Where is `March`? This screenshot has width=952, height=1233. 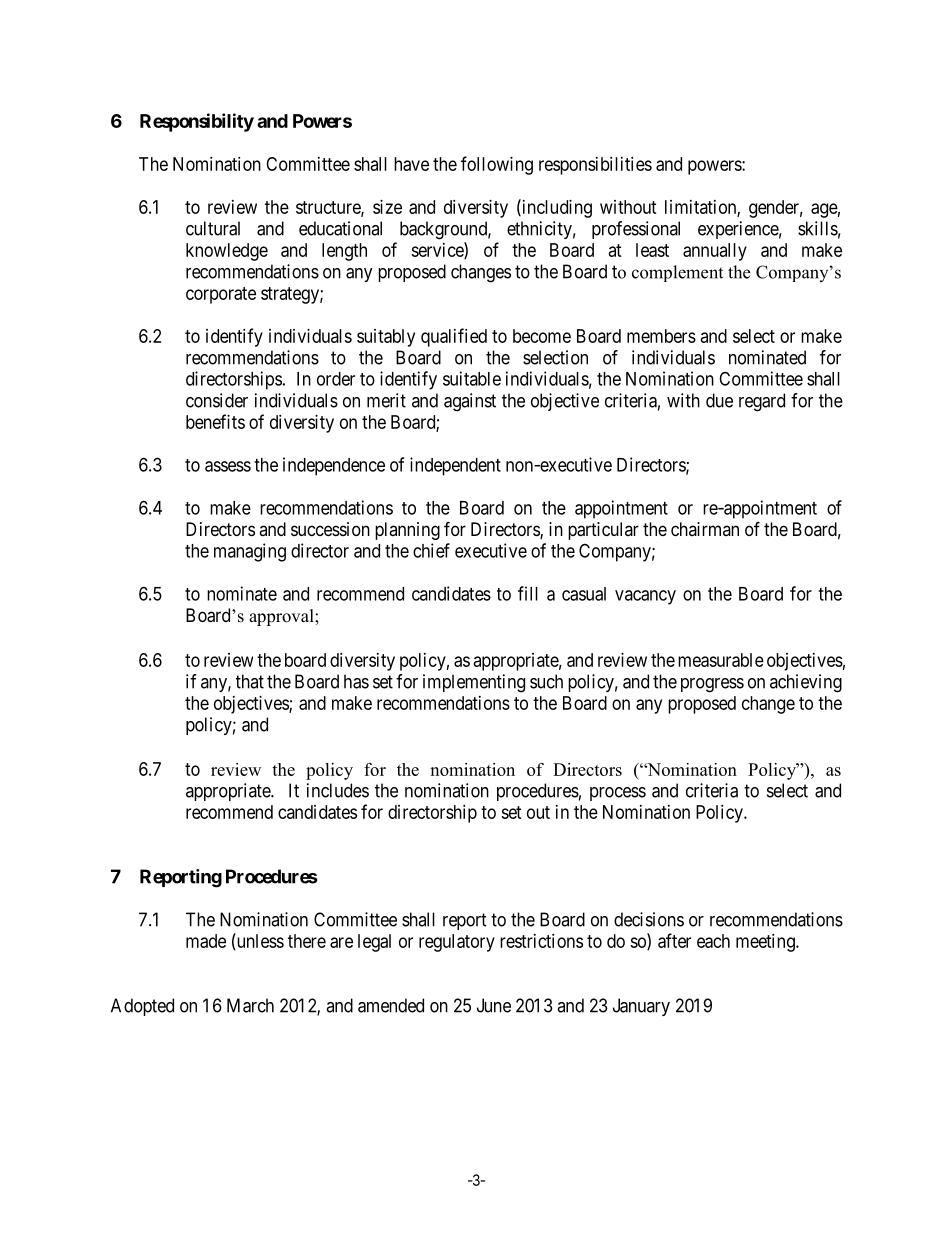 March is located at coordinates (250, 1005).
